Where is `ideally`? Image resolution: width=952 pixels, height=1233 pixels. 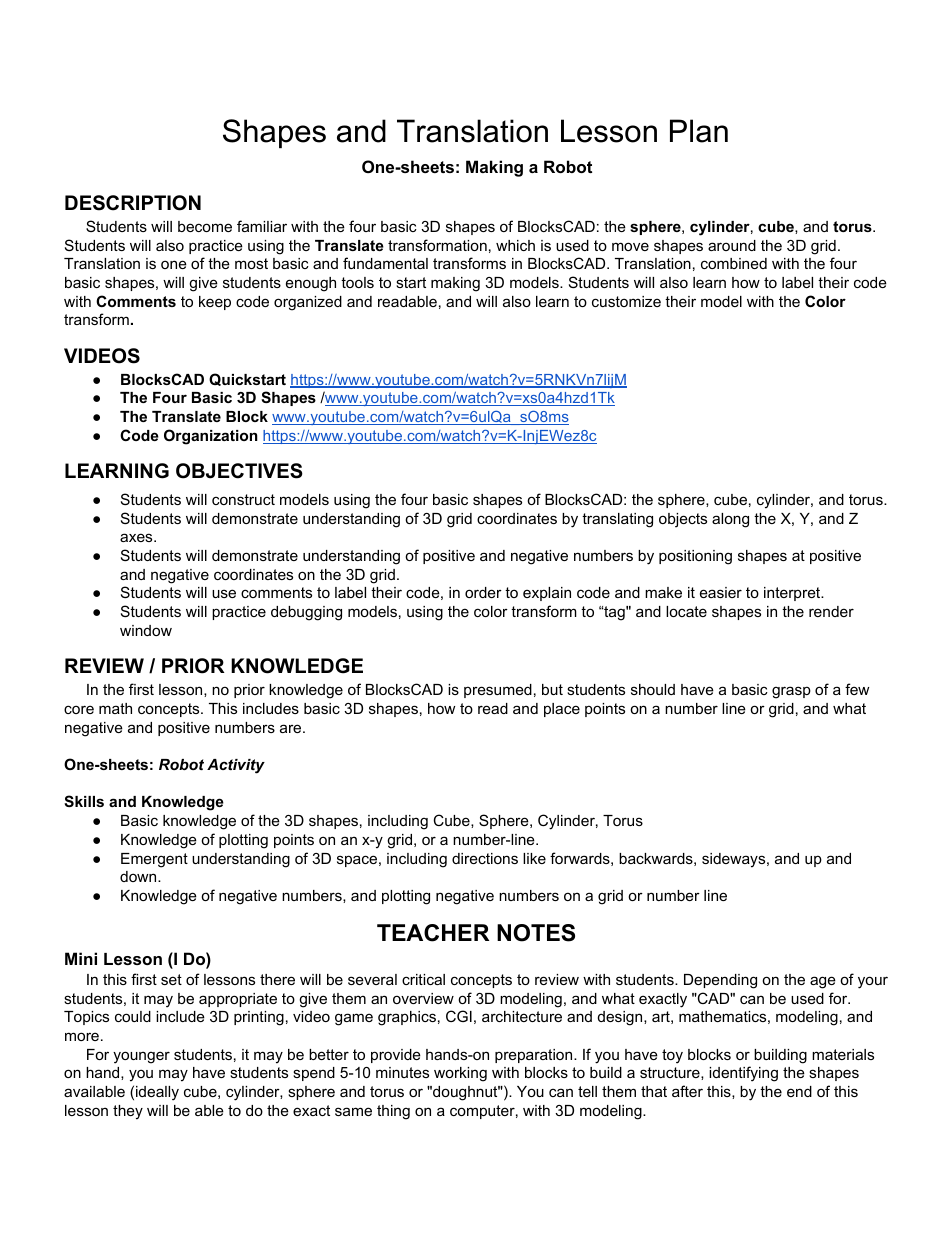 ideally is located at coordinates (157, 1093).
